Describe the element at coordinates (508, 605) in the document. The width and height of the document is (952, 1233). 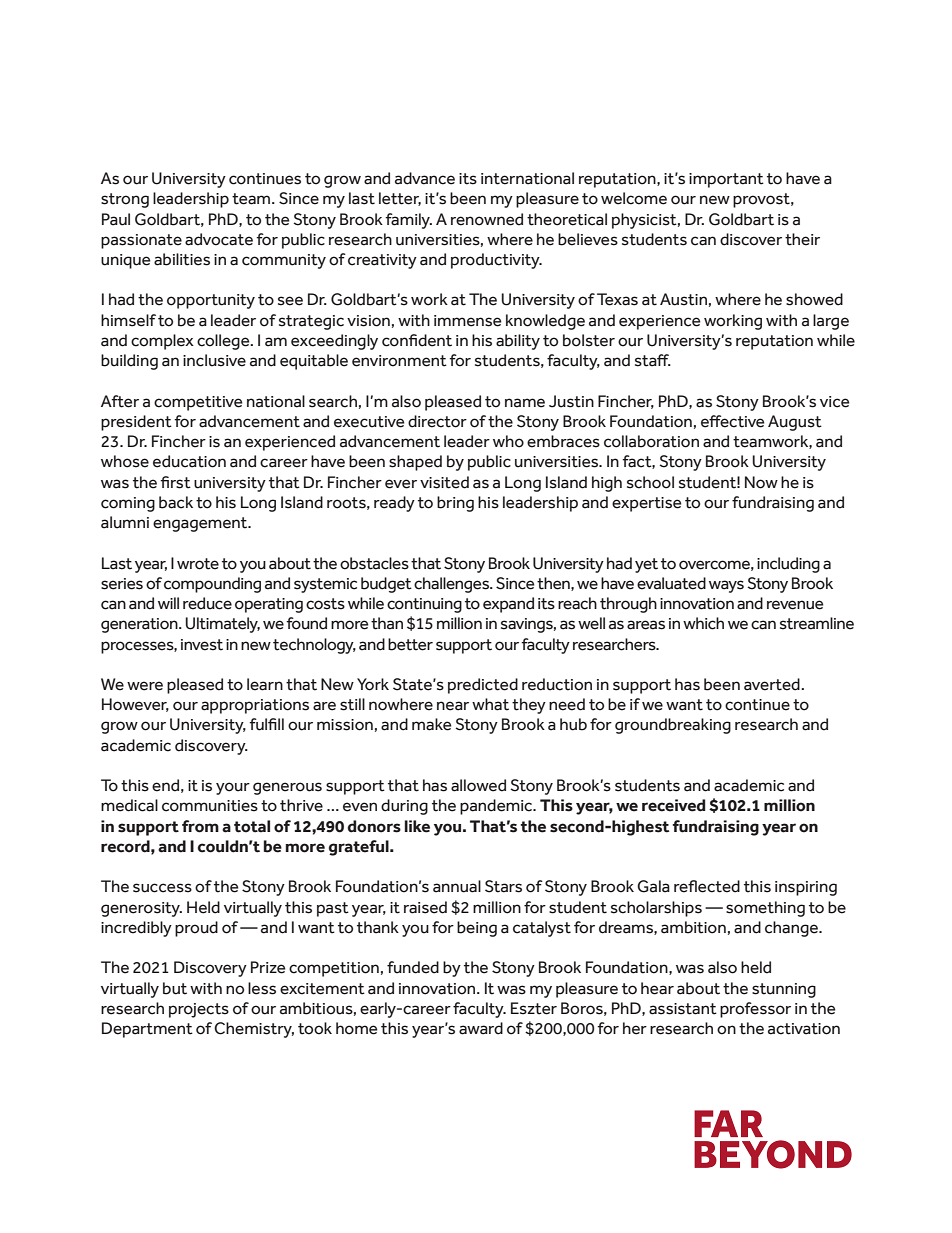
I see `expand` at that location.
